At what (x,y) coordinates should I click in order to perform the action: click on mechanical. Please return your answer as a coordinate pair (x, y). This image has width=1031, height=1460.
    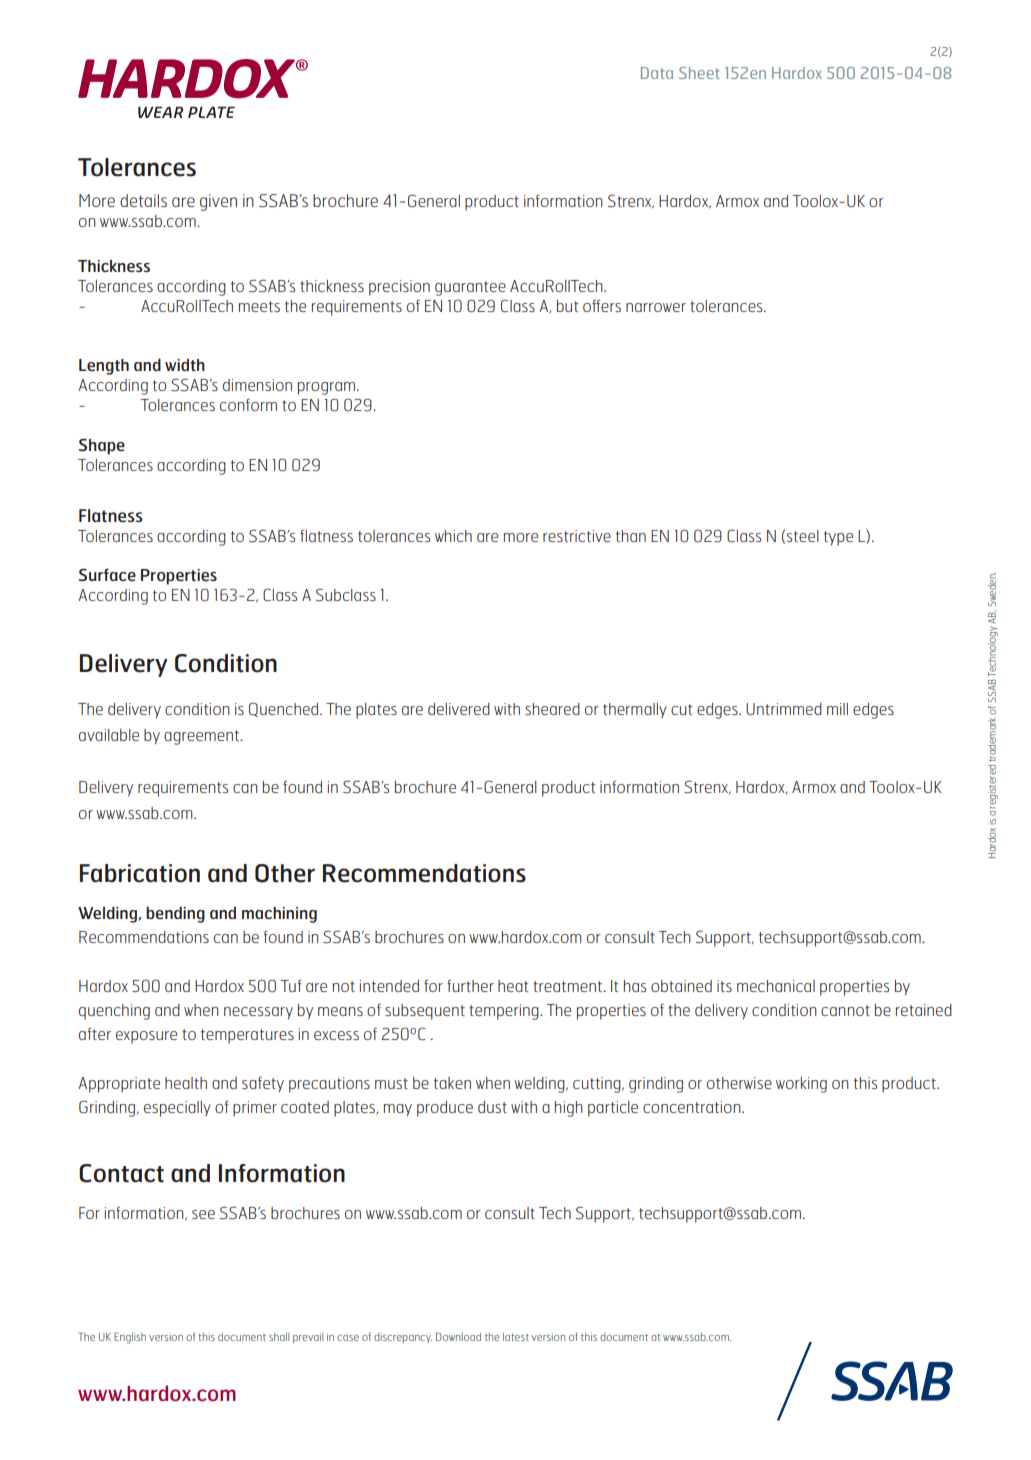
    Looking at the image, I should click on (776, 986).
